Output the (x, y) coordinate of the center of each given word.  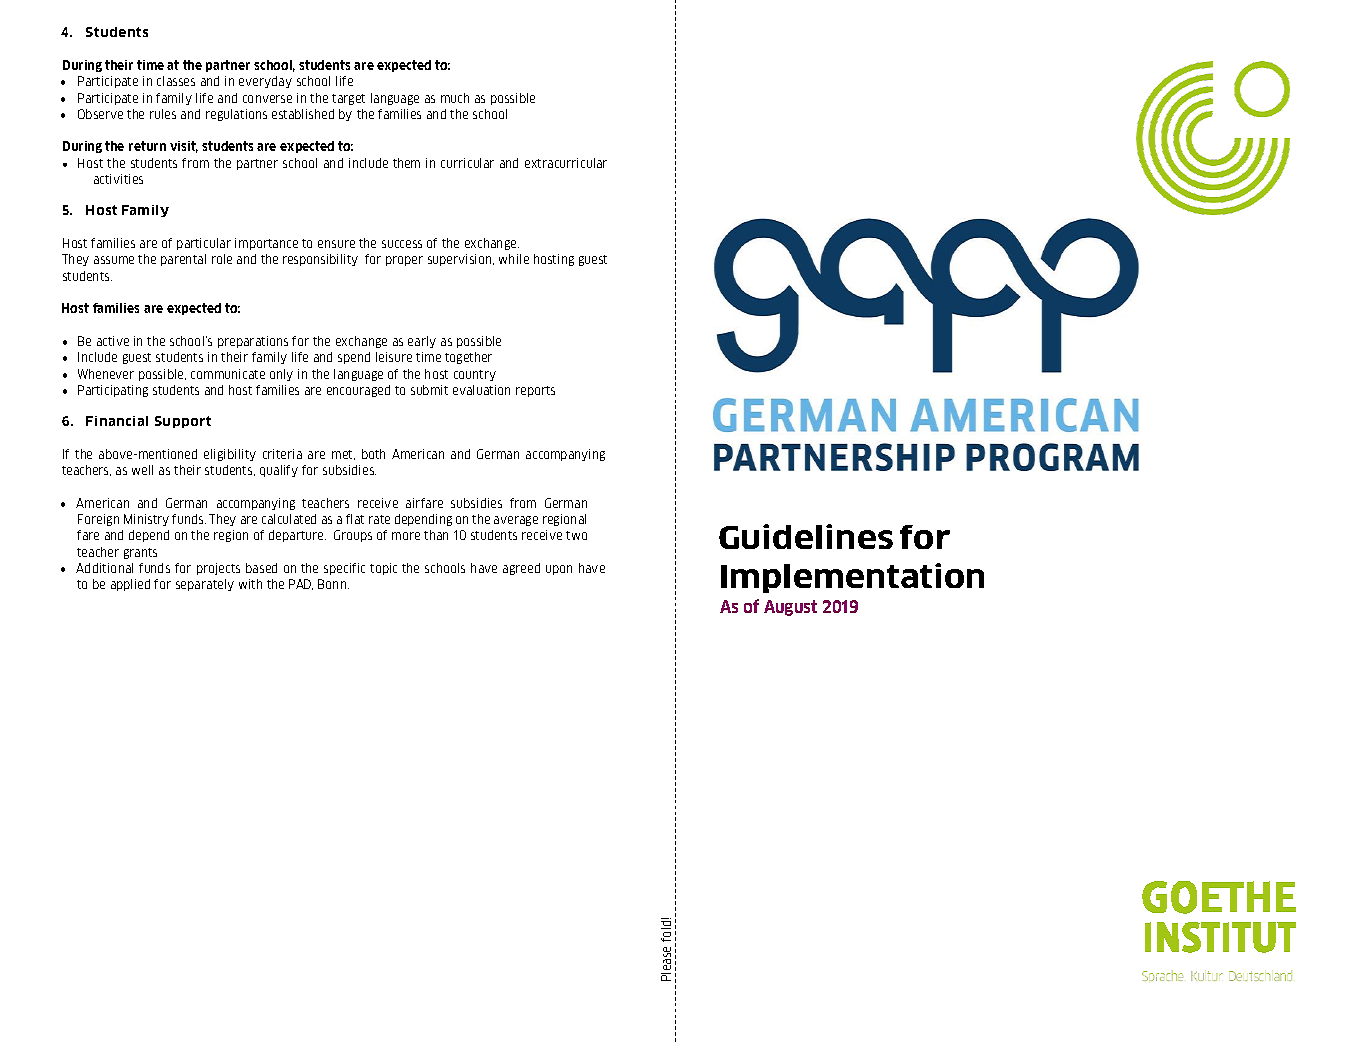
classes (176, 81)
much (455, 98)
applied (130, 585)
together (468, 358)
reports (535, 391)
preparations (253, 342)
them (406, 163)
